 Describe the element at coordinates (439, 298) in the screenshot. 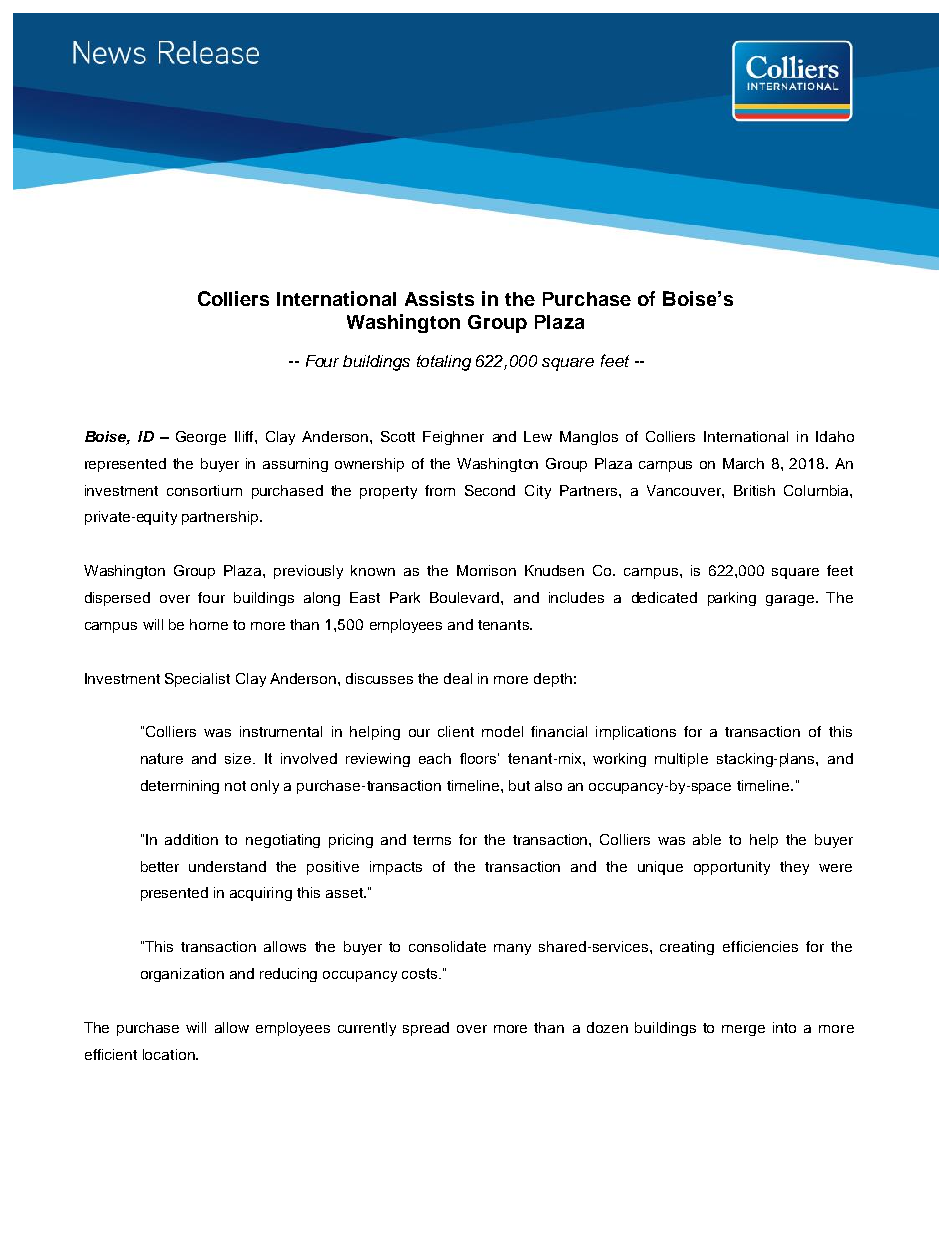

I see `Assists` at that location.
